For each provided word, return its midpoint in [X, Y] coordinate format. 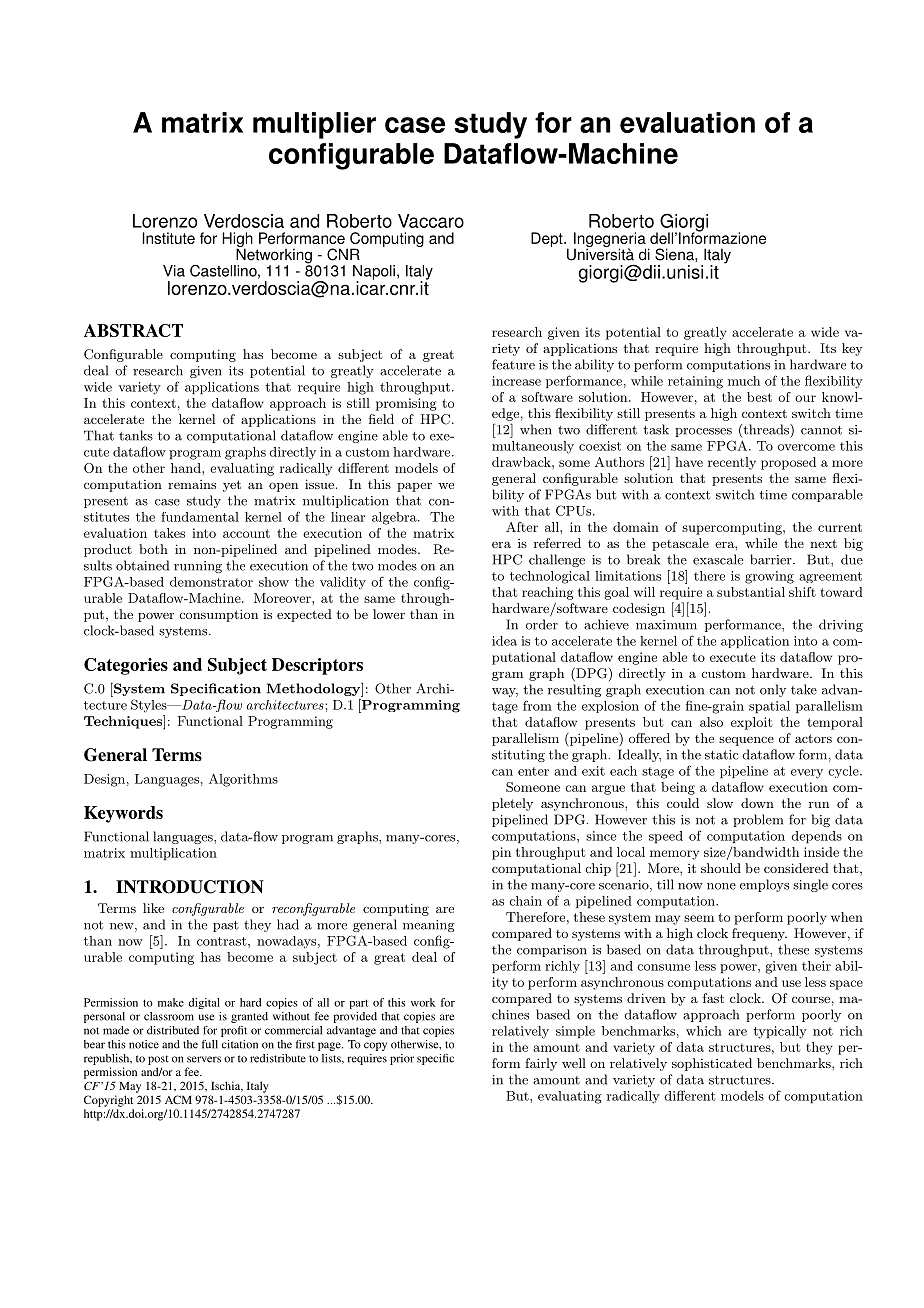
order [542, 624]
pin [501, 853]
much [744, 381]
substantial [751, 592]
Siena [675, 254]
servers [204, 1059]
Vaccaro [431, 221]
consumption [219, 615]
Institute [168, 238]
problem [758, 820]
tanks [136, 435]
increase [516, 381]
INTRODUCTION [190, 887]
